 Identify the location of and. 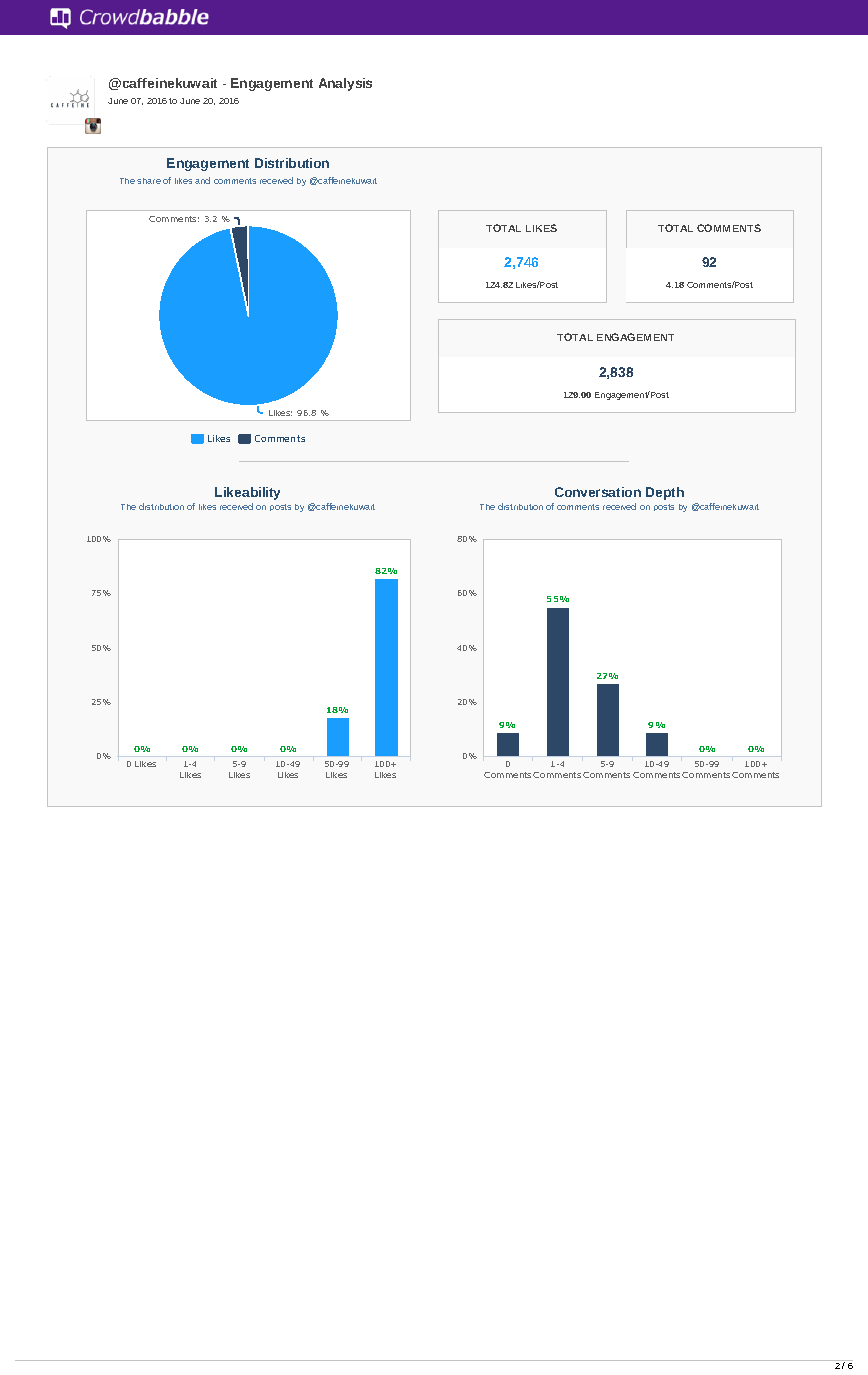
(202, 180).
